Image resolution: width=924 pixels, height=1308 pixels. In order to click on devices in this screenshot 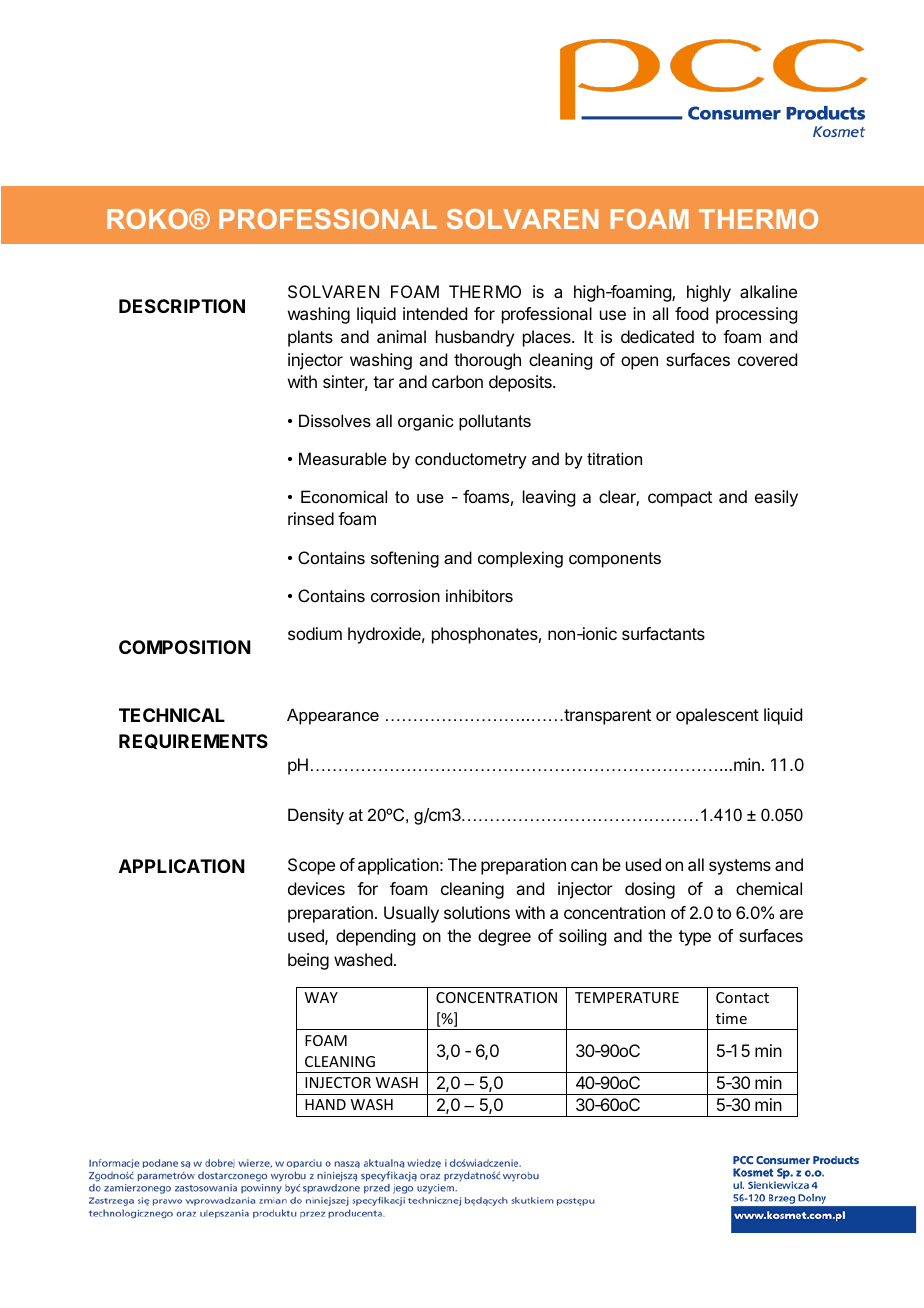, I will do `click(316, 888)`.
